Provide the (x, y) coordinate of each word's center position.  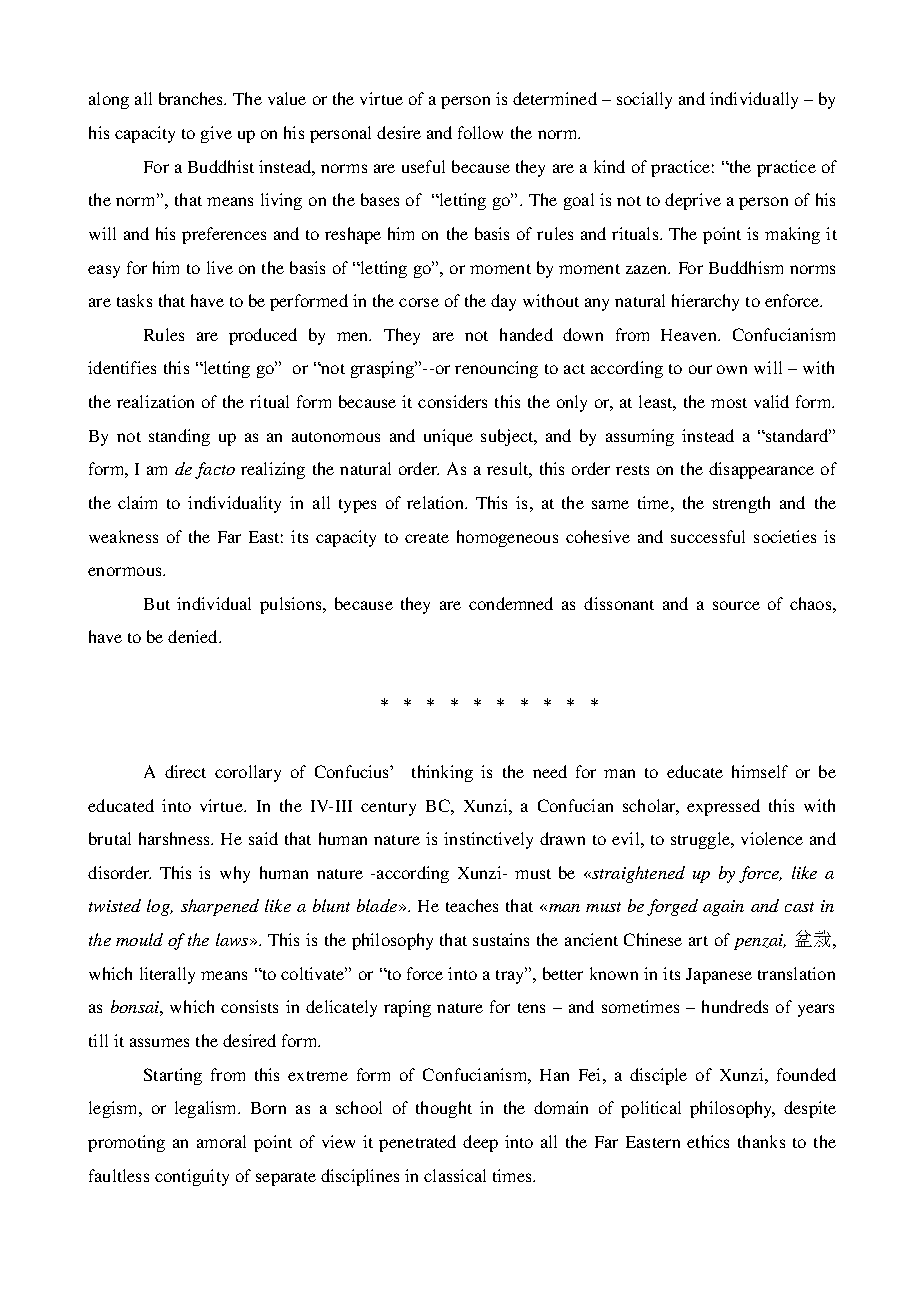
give (216, 134)
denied (194, 636)
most (729, 403)
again (723, 908)
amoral (221, 1141)
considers (452, 401)
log (159, 907)
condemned (511, 603)
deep (480, 1143)
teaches (472, 905)
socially (644, 100)
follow (480, 132)
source (736, 605)
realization (155, 401)
